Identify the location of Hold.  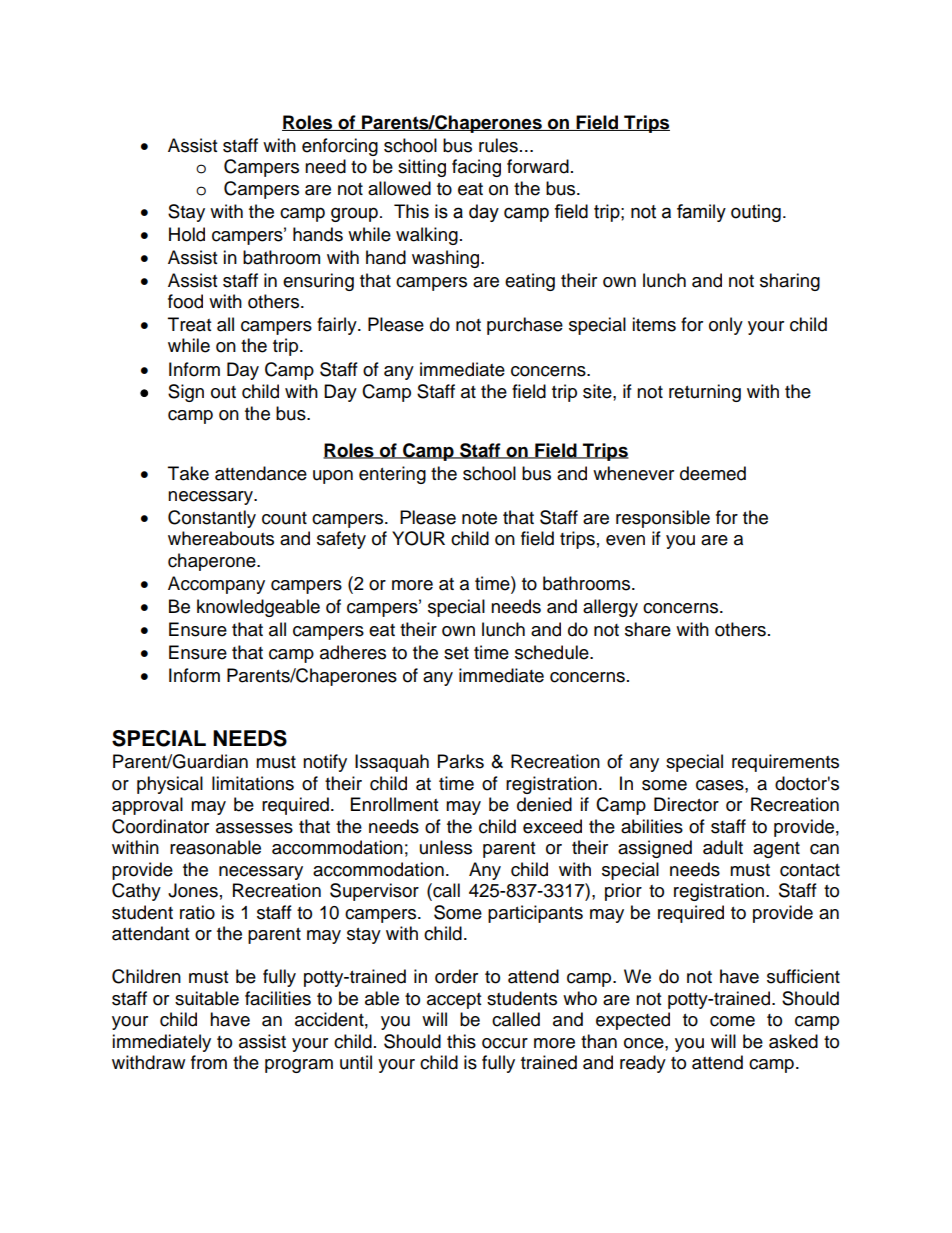
(187, 234).
